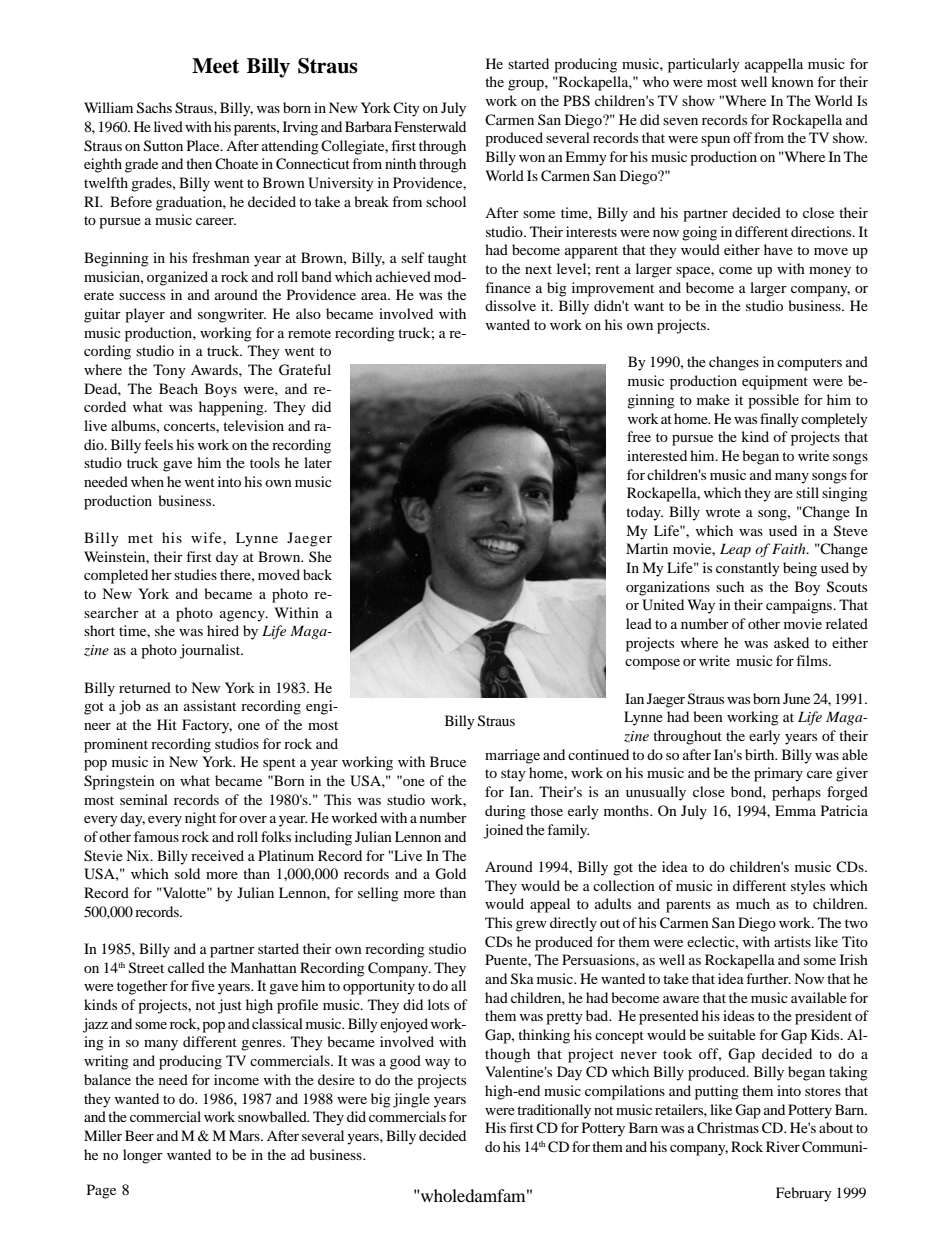  Describe the element at coordinates (554, 1111) in the screenshot. I see `traditionally` at that location.
